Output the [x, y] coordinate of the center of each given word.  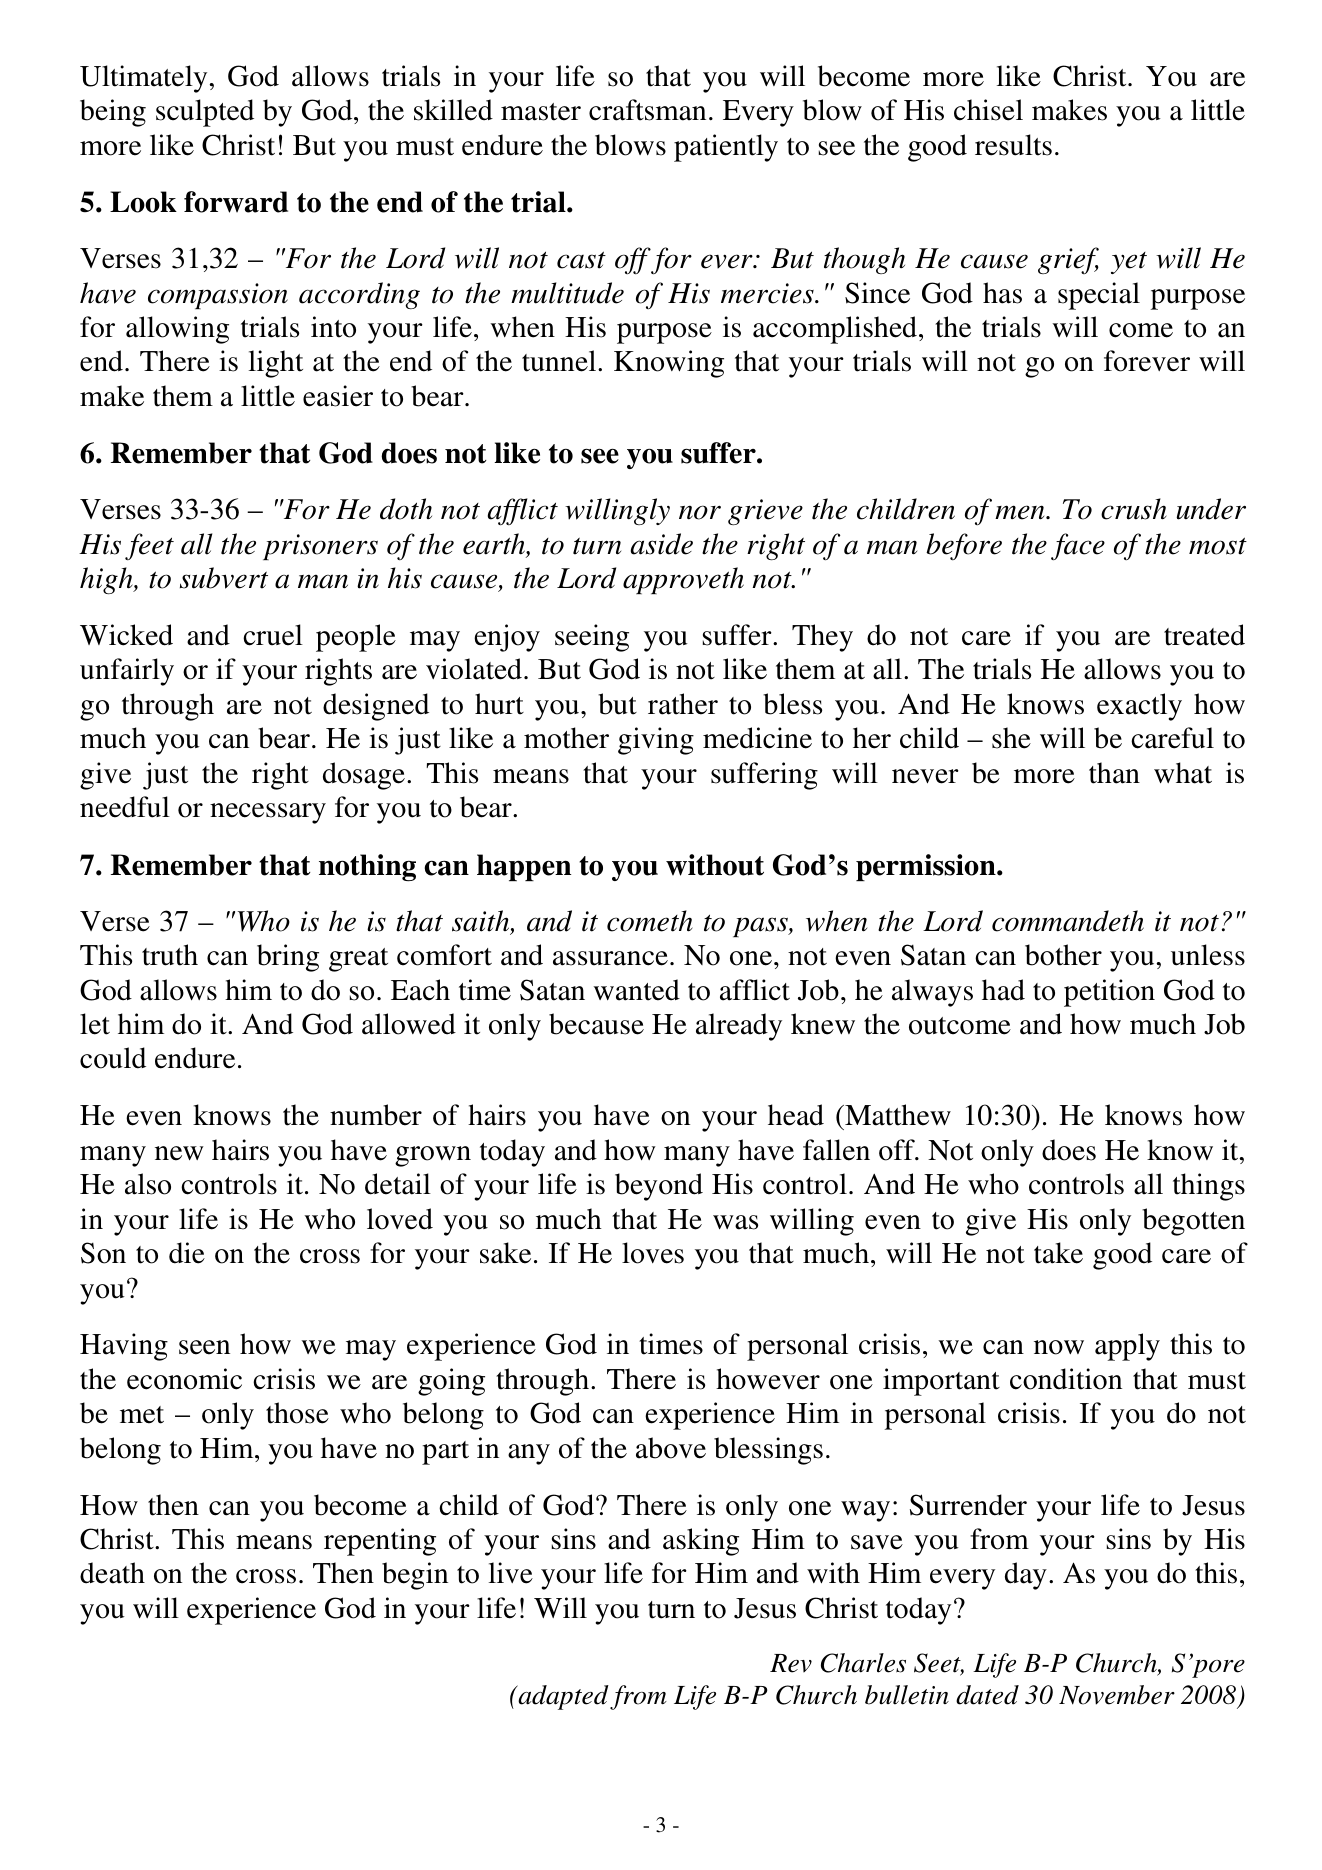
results [1013, 145]
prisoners [320, 547]
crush [1134, 509]
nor [700, 512]
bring [288, 958]
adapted [562, 1697]
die [187, 1253]
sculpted [205, 113]
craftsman [647, 110]
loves [653, 1253]
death [112, 1573]
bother [1063, 955]
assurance [610, 958]
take [1058, 1253]
